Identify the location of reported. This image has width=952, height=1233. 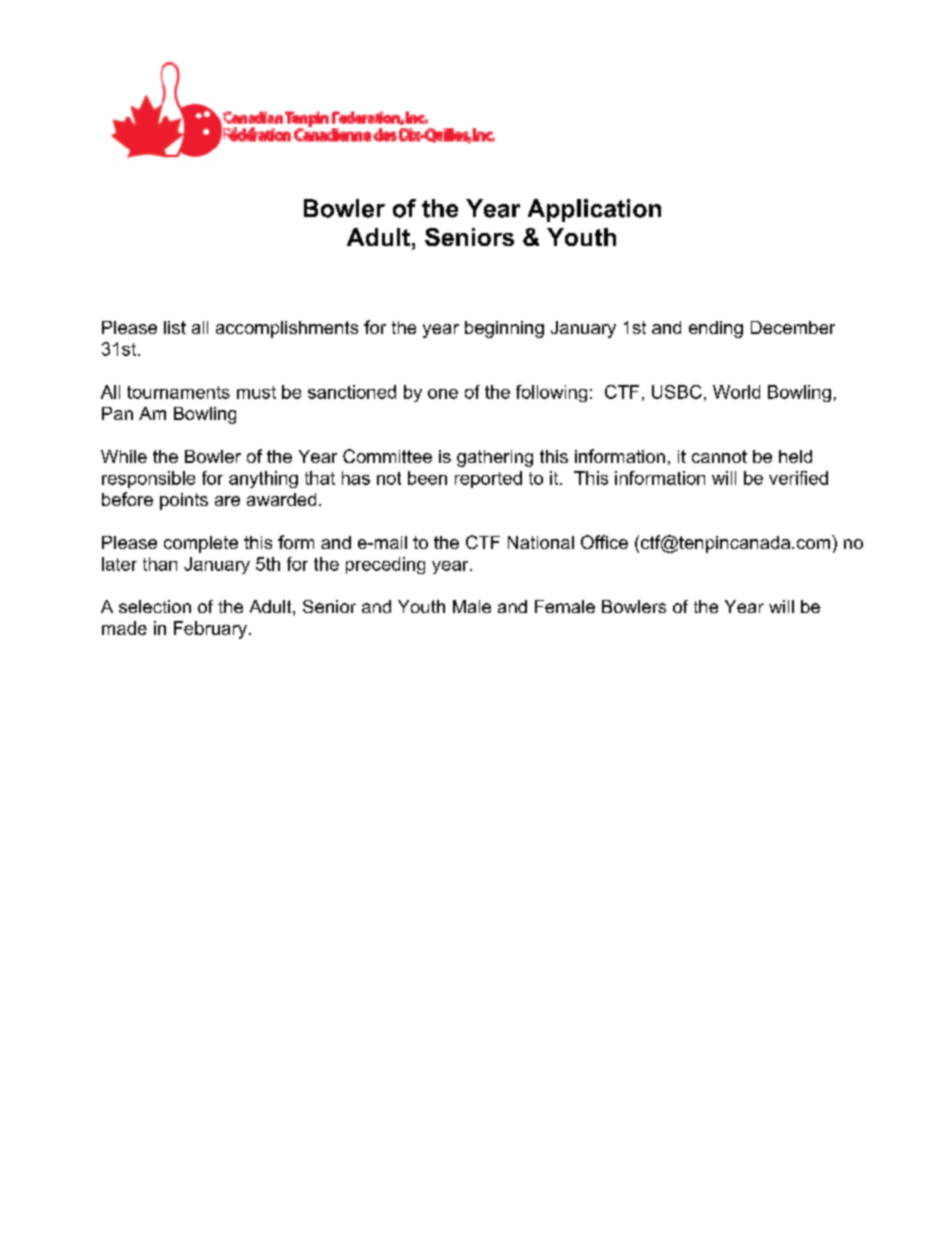
(488, 479).
